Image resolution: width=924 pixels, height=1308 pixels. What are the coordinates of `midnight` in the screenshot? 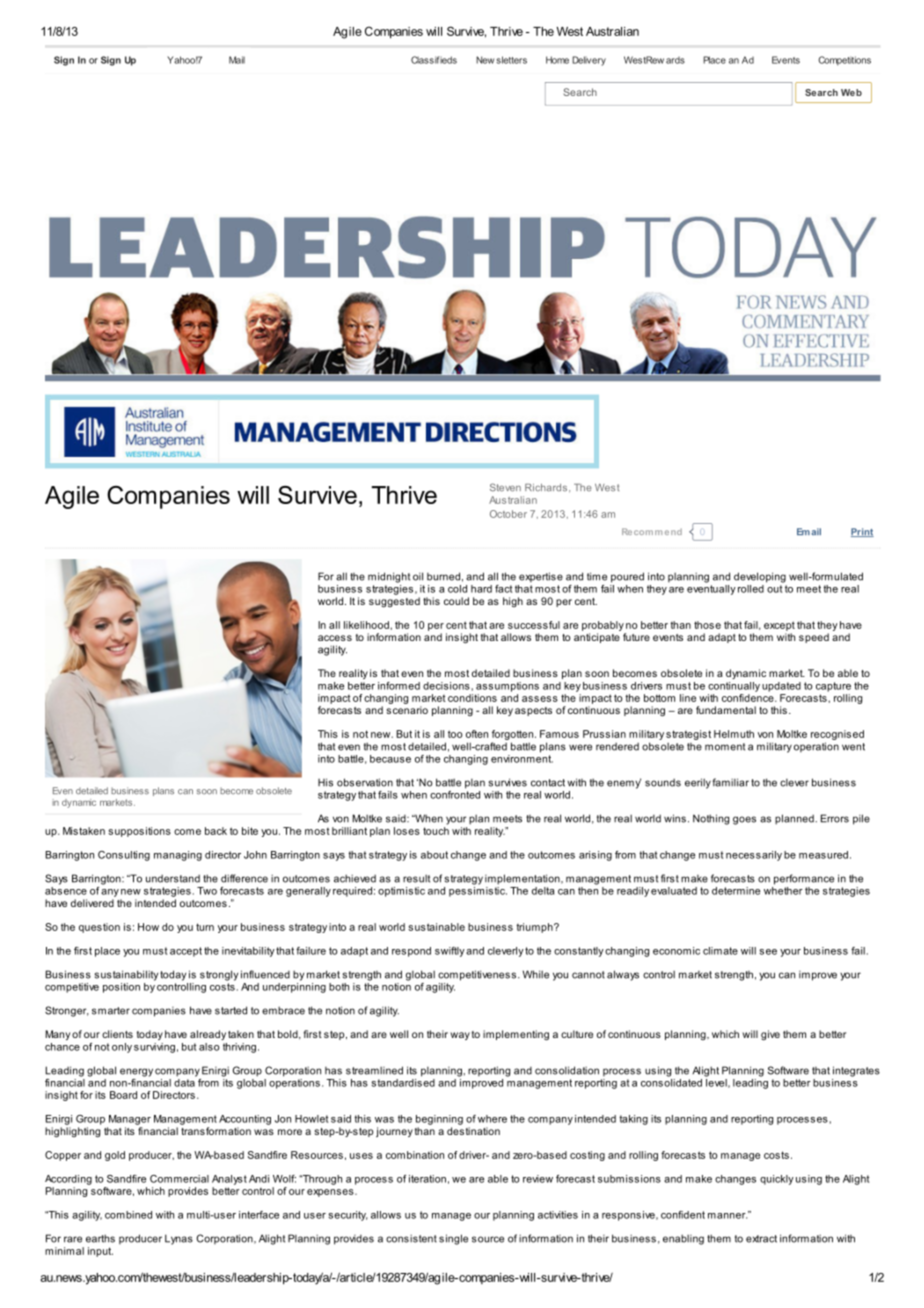 It's located at (389, 577).
